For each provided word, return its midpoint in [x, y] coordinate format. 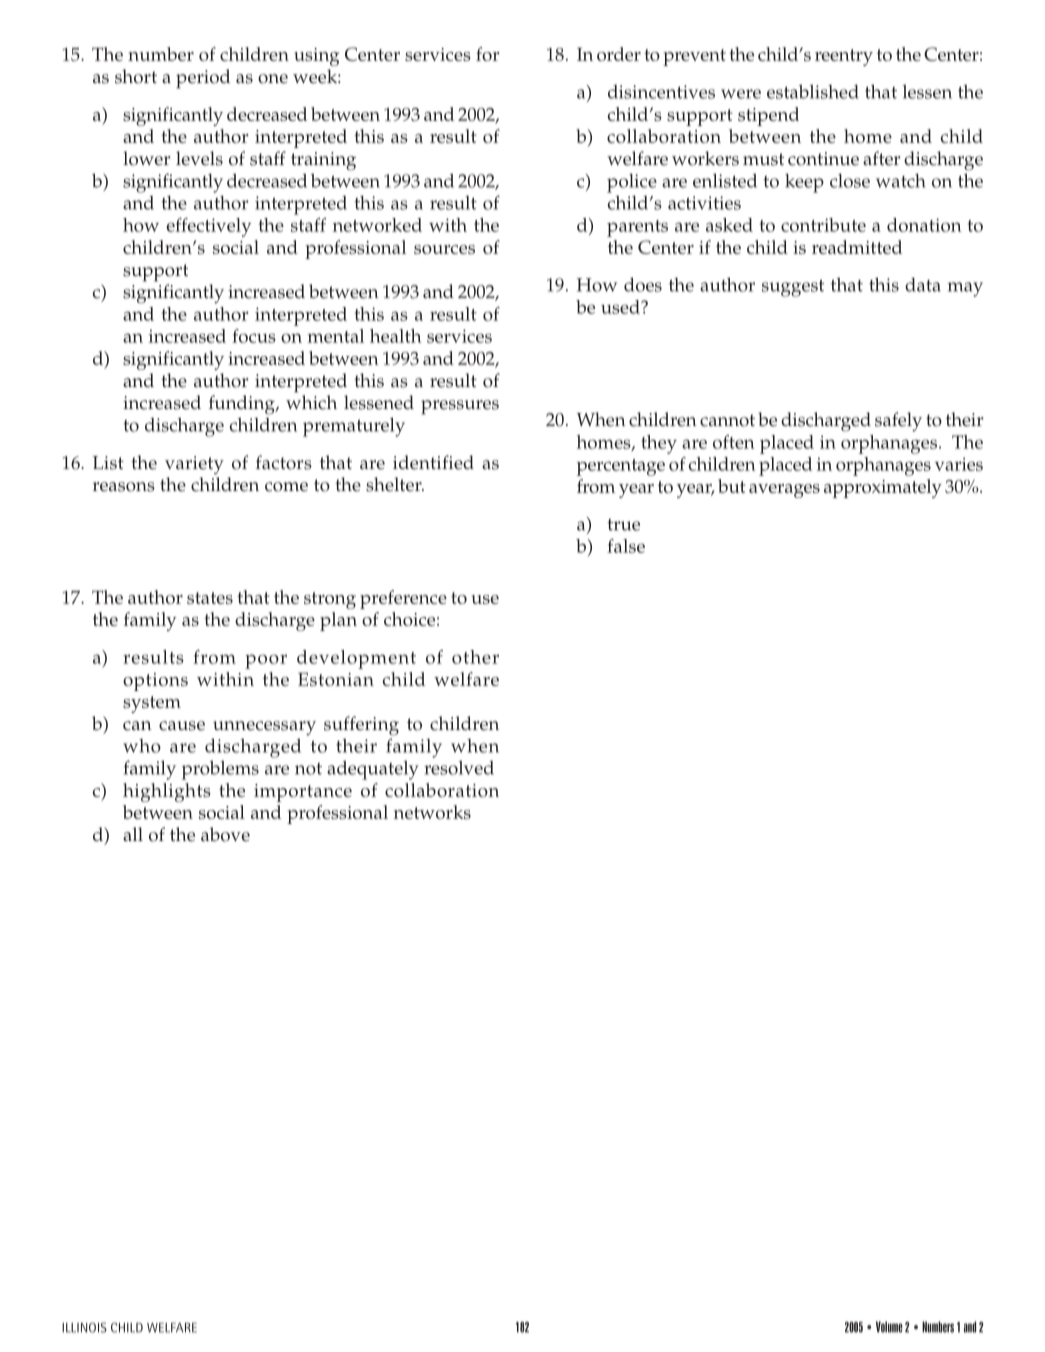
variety [194, 465]
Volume [889, 1327]
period [203, 79]
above [225, 834]
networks [432, 812]
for [488, 54]
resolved [459, 767]
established [813, 91]
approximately [883, 488]
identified [433, 462]
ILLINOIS [84, 1327]
